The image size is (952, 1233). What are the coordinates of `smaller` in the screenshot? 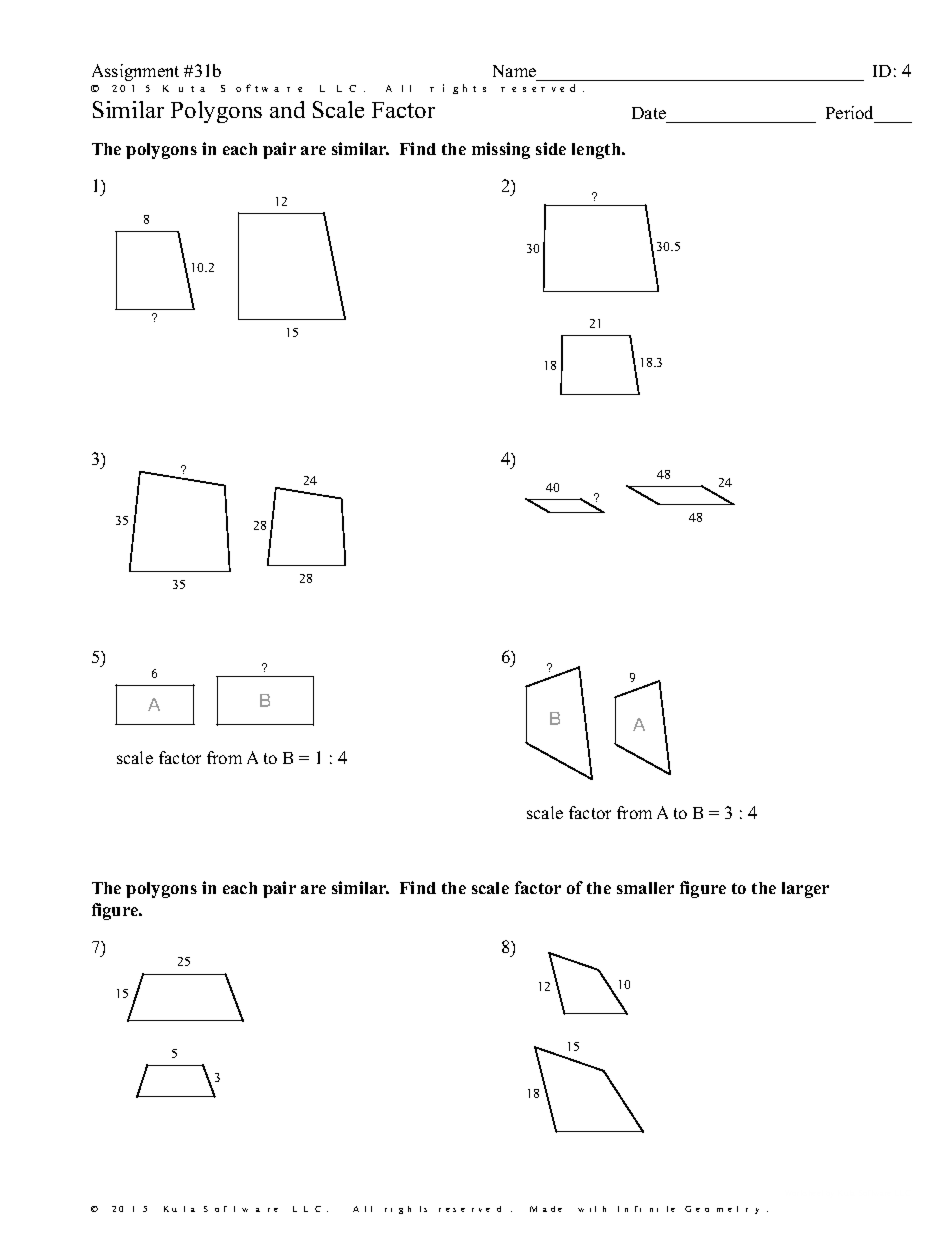 It's located at (645, 888).
